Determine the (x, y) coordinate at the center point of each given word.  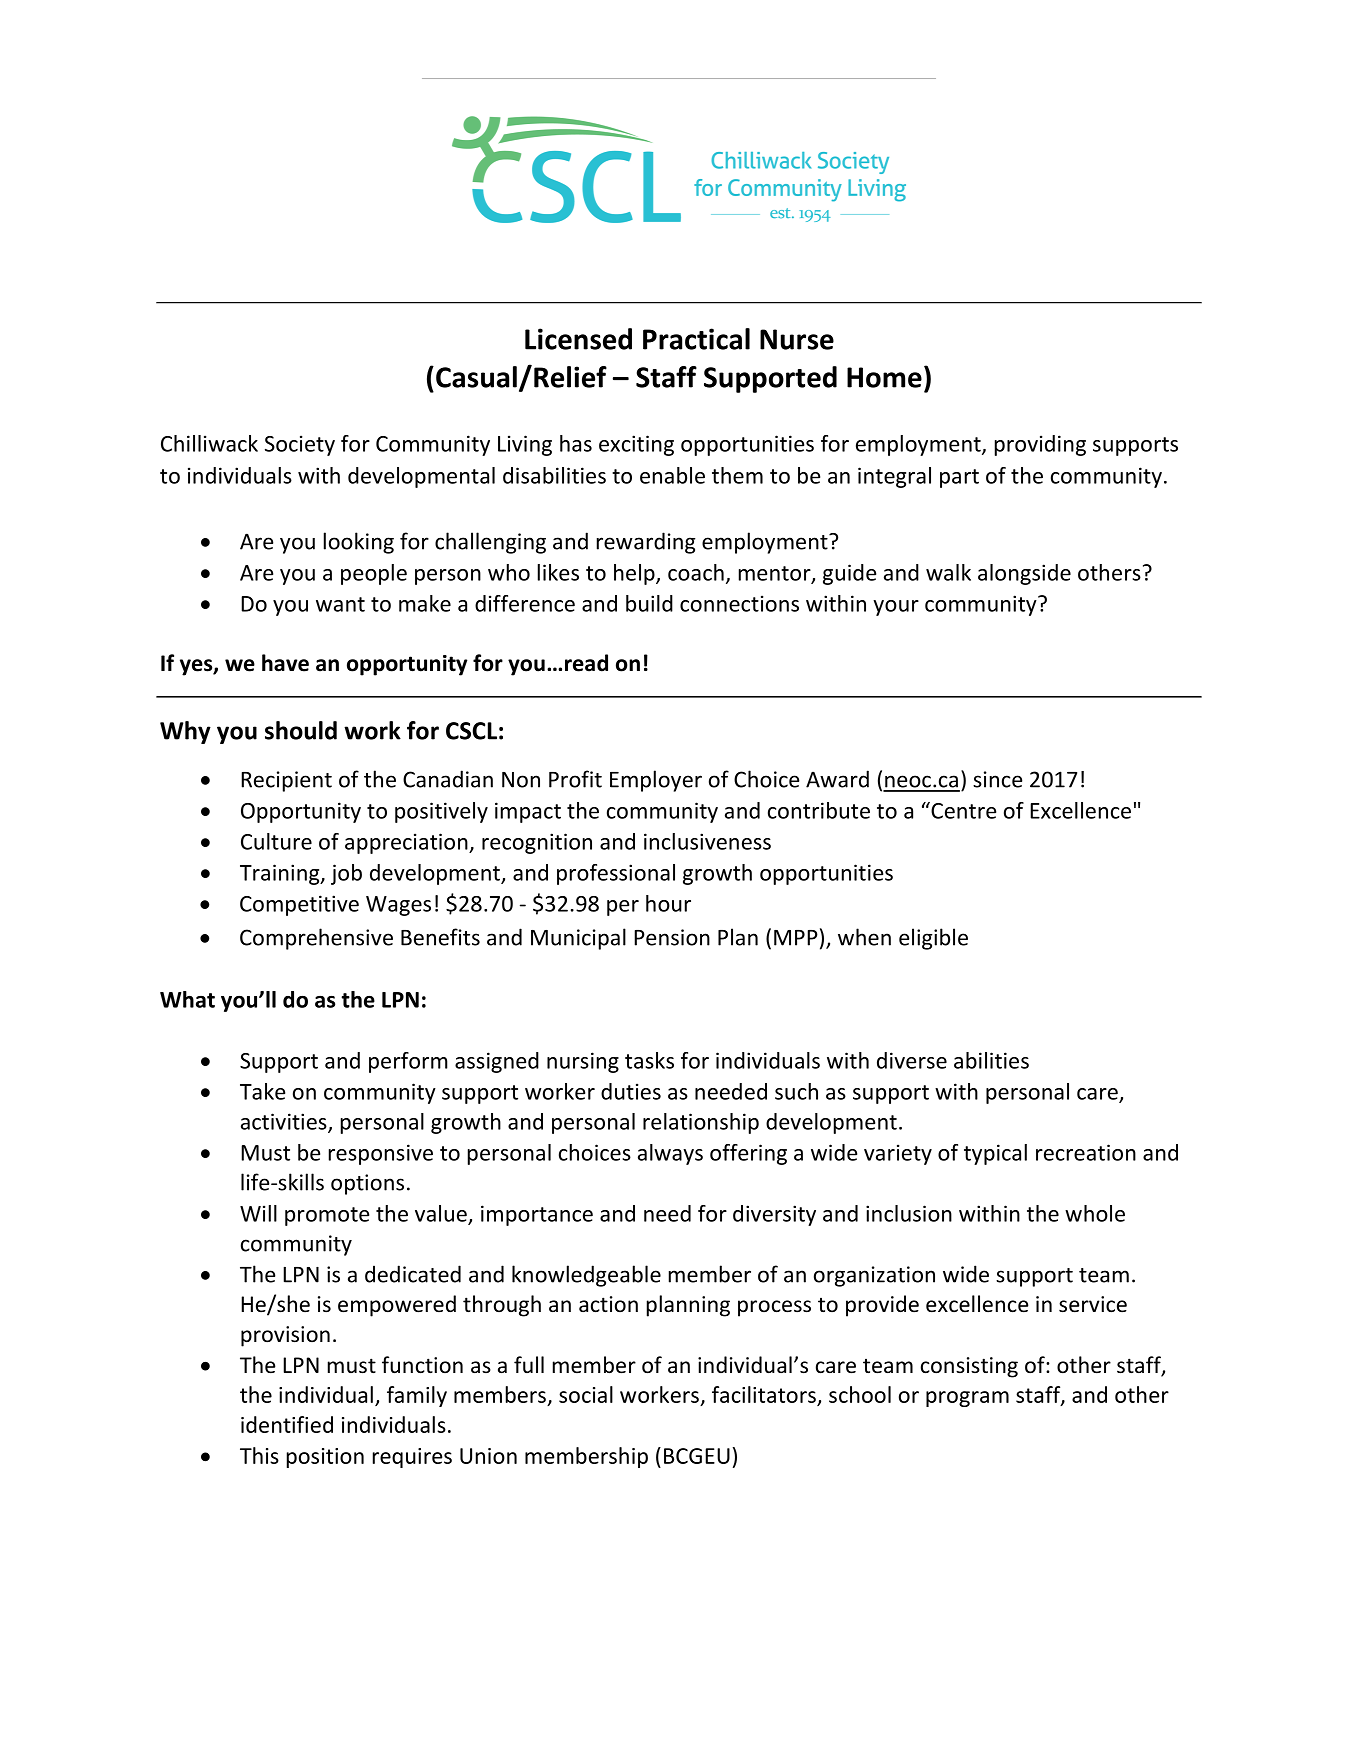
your (896, 608)
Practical (696, 339)
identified (287, 1424)
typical (995, 1154)
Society (300, 445)
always (670, 1154)
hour (668, 903)
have (285, 663)
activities (285, 1122)
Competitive (299, 905)
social (586, 1394)
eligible (933, 939)
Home (884, 377)
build (649, 603)
